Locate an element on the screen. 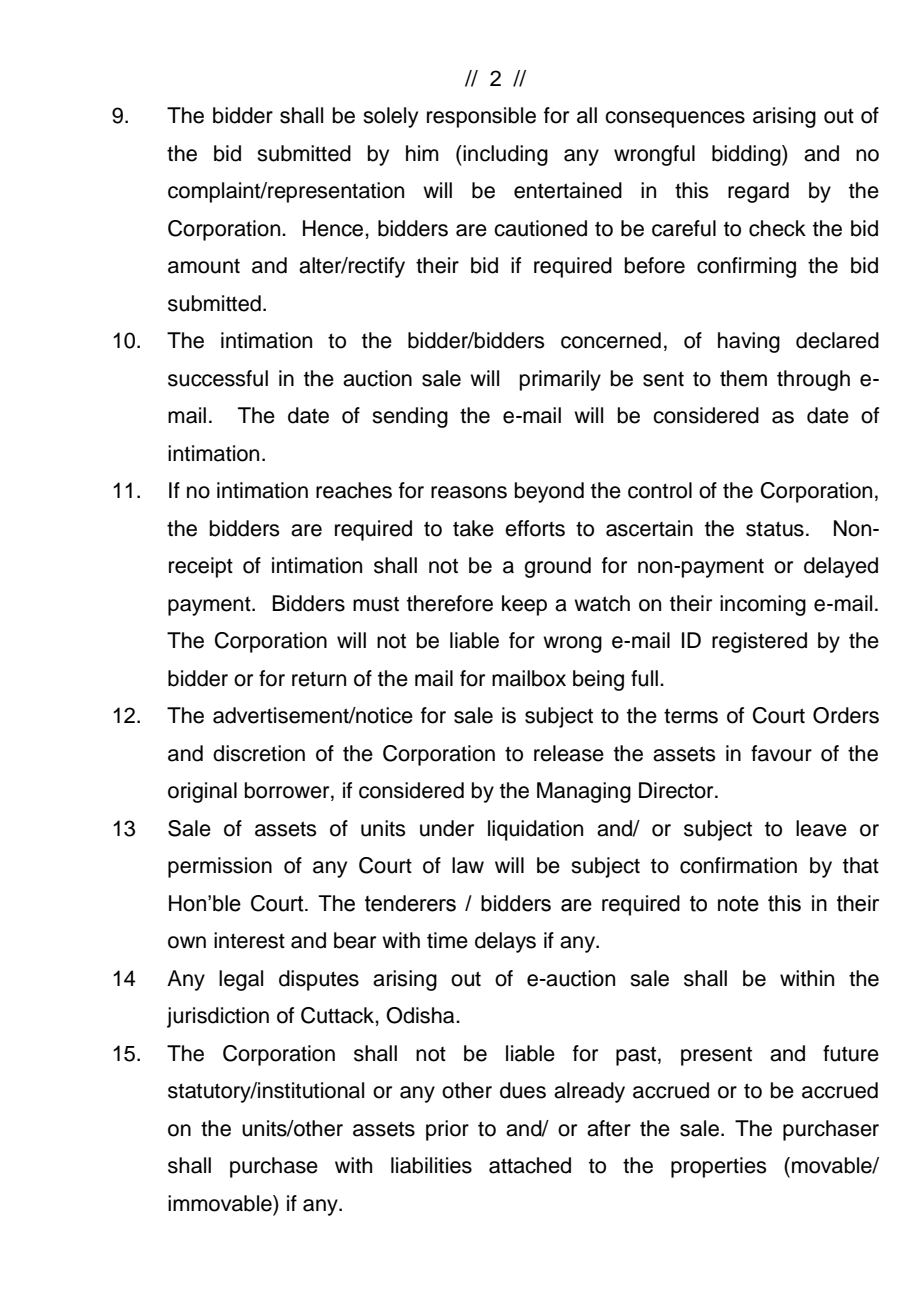  jurisdiction is located at coordinates (218, 1017).
